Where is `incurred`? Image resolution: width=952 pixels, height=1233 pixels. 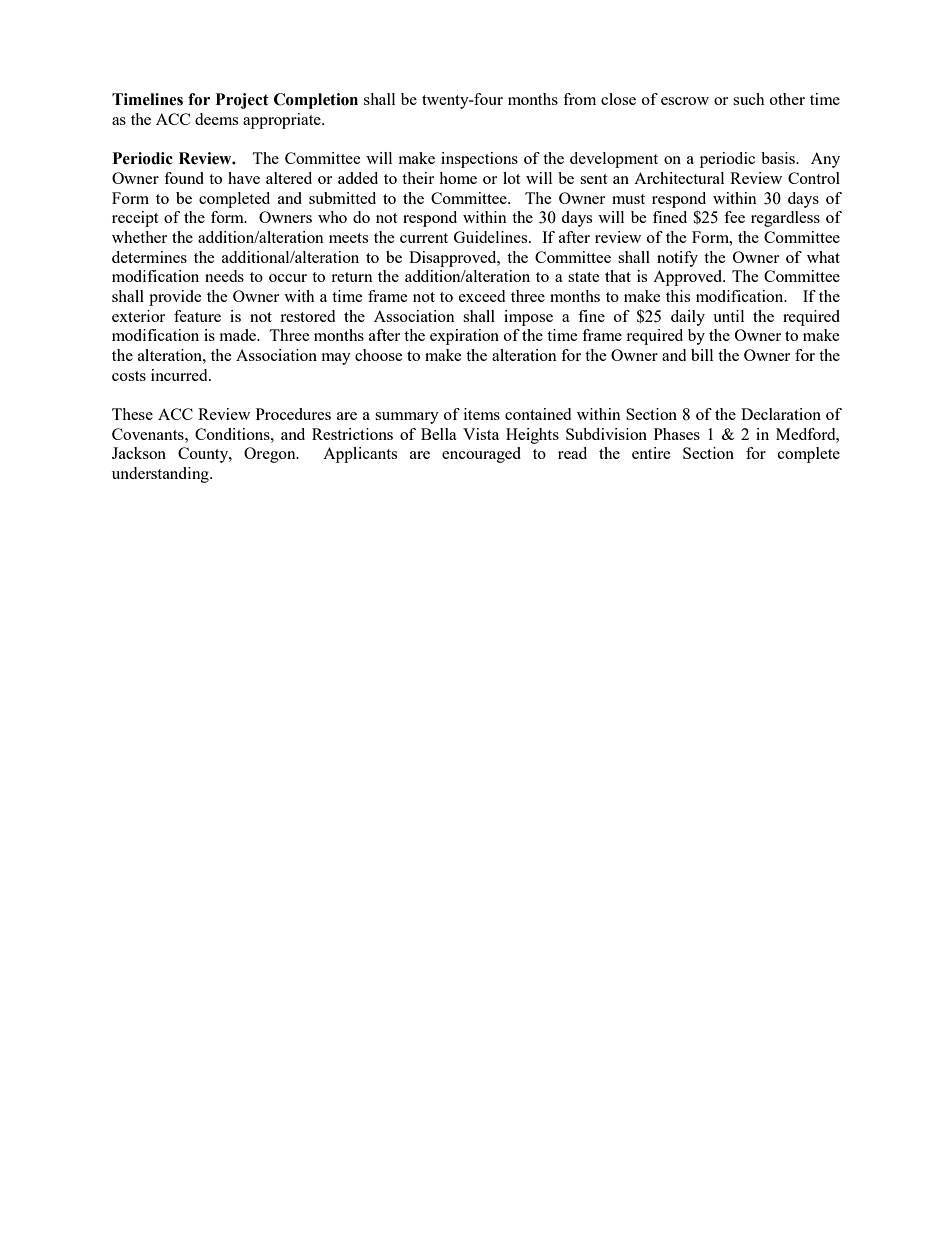
incurred is located at coordinates (180, 375).
